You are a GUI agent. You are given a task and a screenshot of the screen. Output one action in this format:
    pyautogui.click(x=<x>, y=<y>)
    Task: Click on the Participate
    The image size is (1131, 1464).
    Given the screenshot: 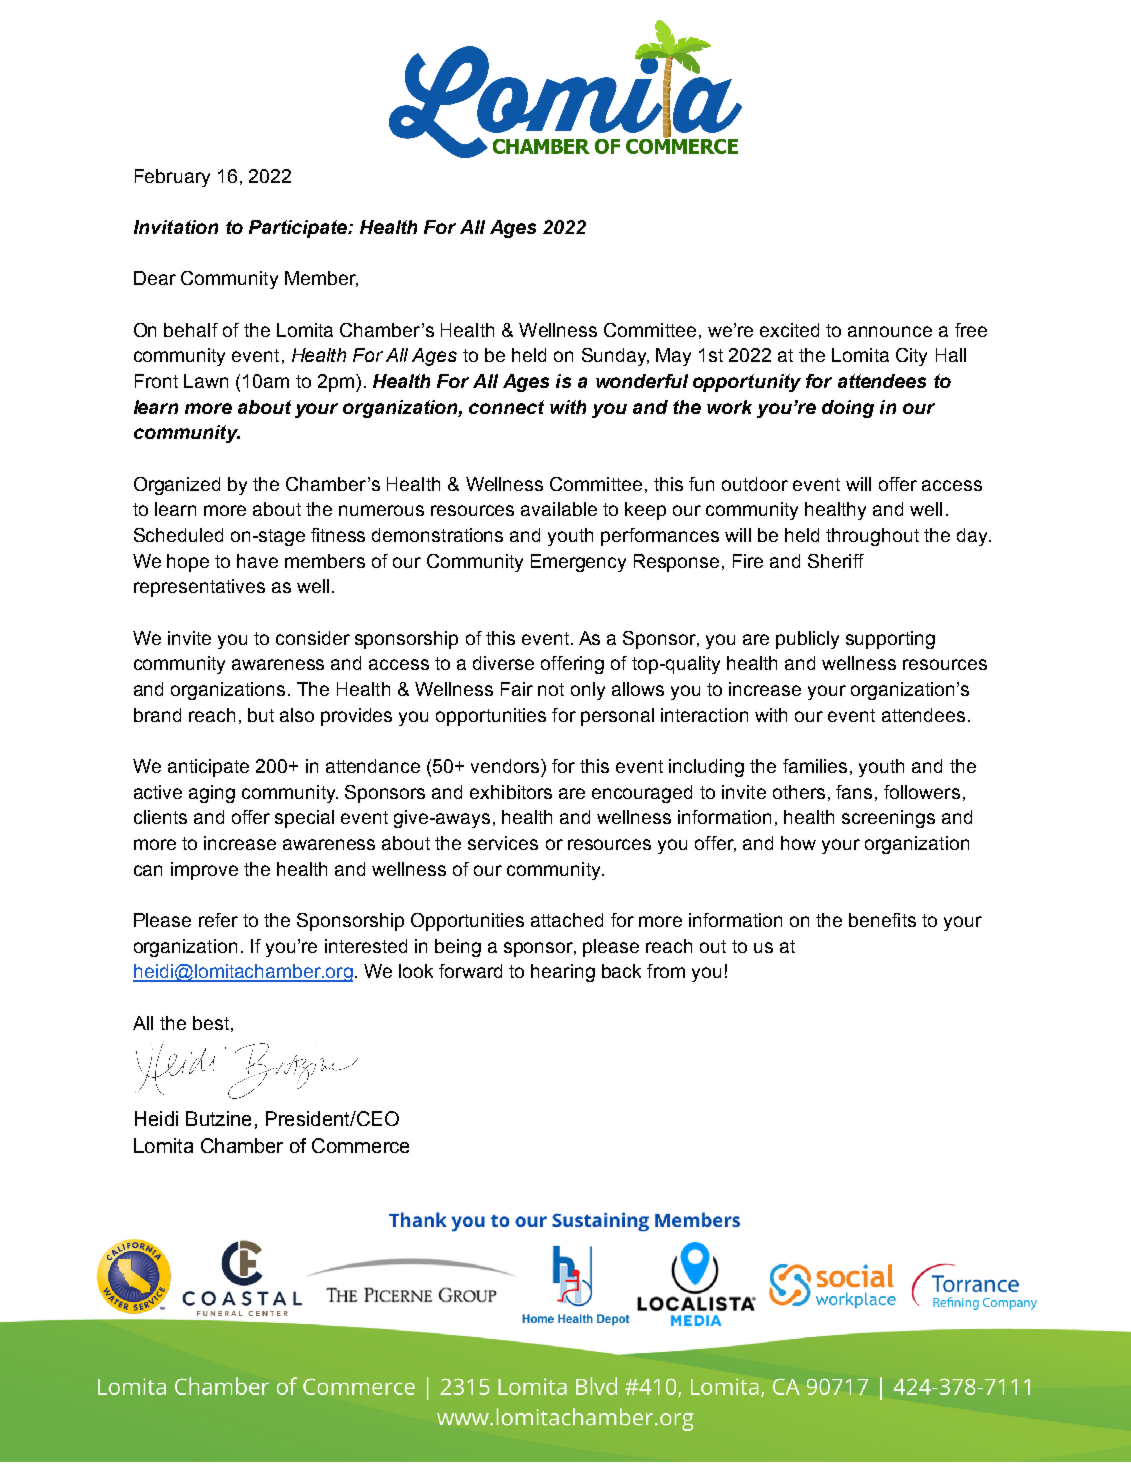 What is the action you would take?
    pyautogui.click(x=299, y=229)
